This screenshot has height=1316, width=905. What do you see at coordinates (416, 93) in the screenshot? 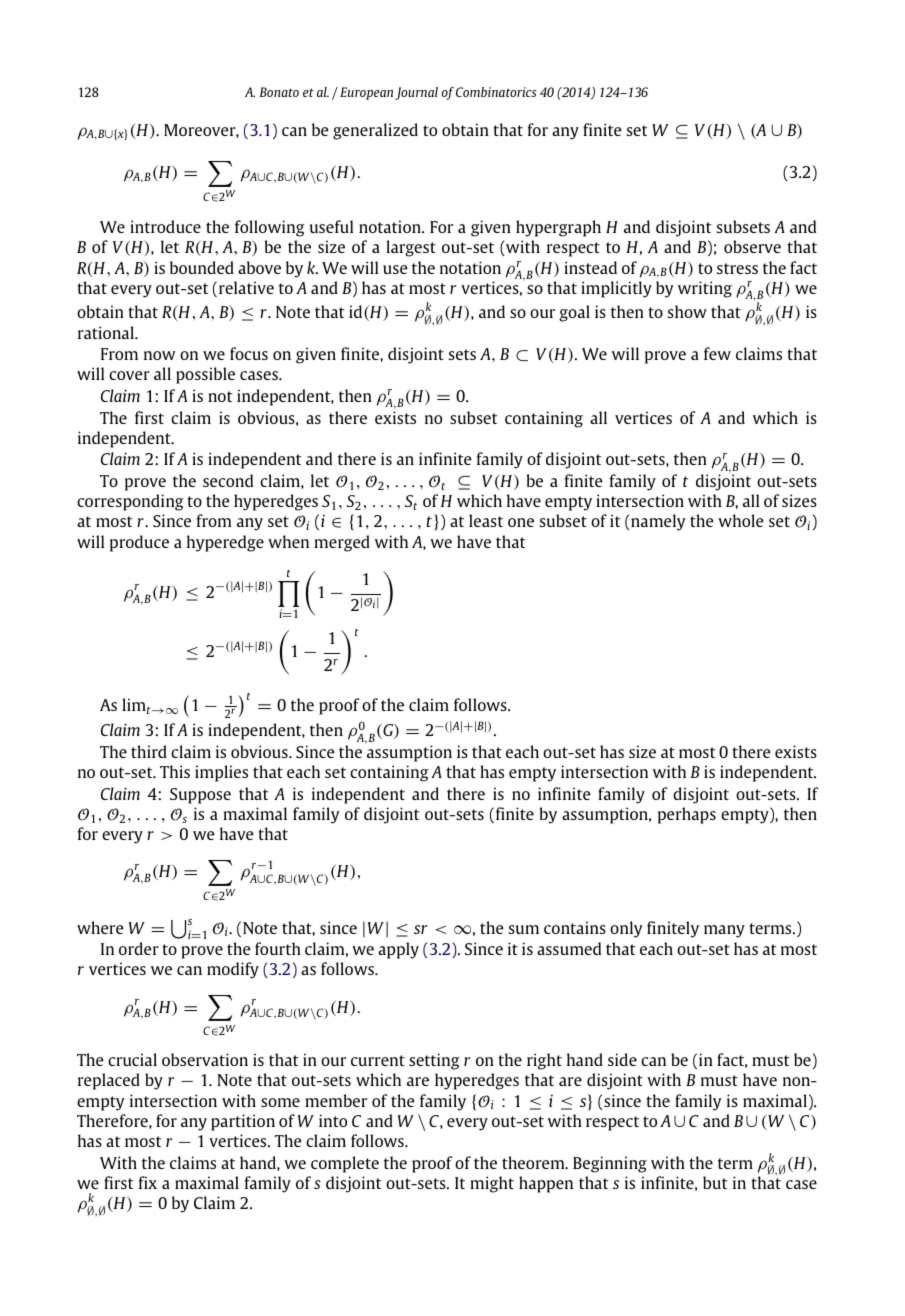
I see `Journal` at bounding box center [416, 93].
